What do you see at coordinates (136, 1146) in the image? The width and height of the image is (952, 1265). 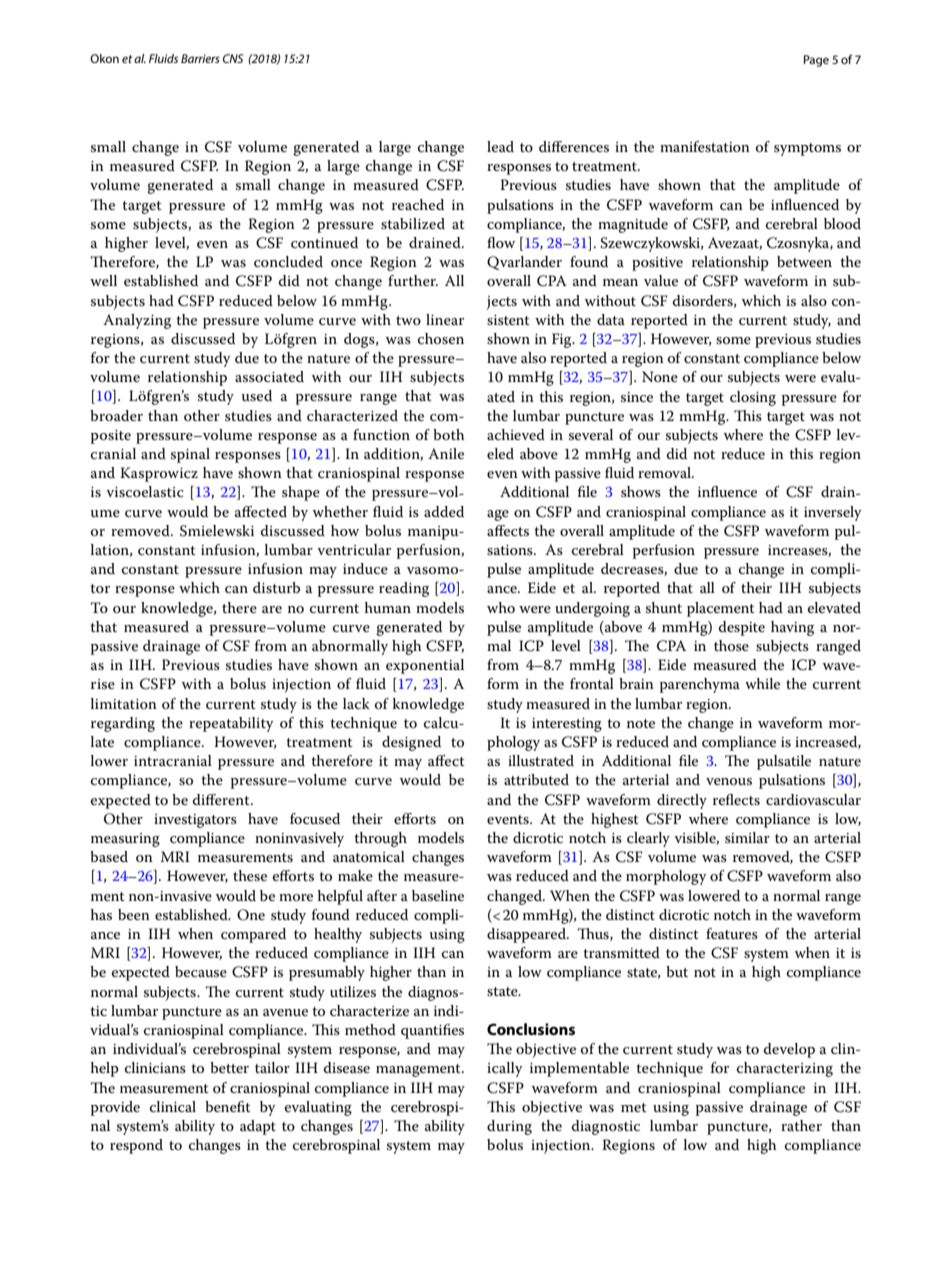 I see `respond` at bounding box center [136, 1146].
